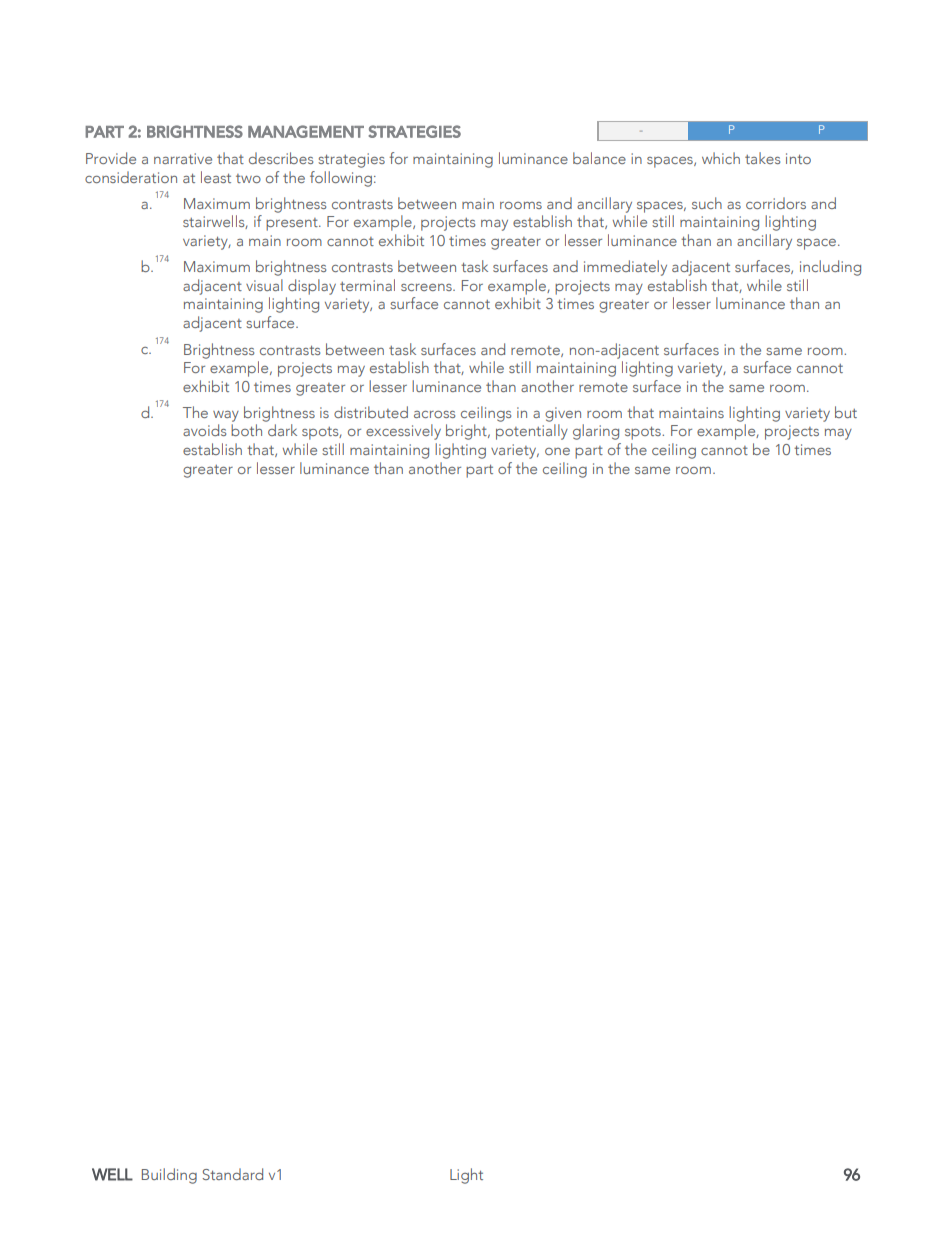 This image has height=1233, width=952. I want to click on narrative, so click(183, 158).
